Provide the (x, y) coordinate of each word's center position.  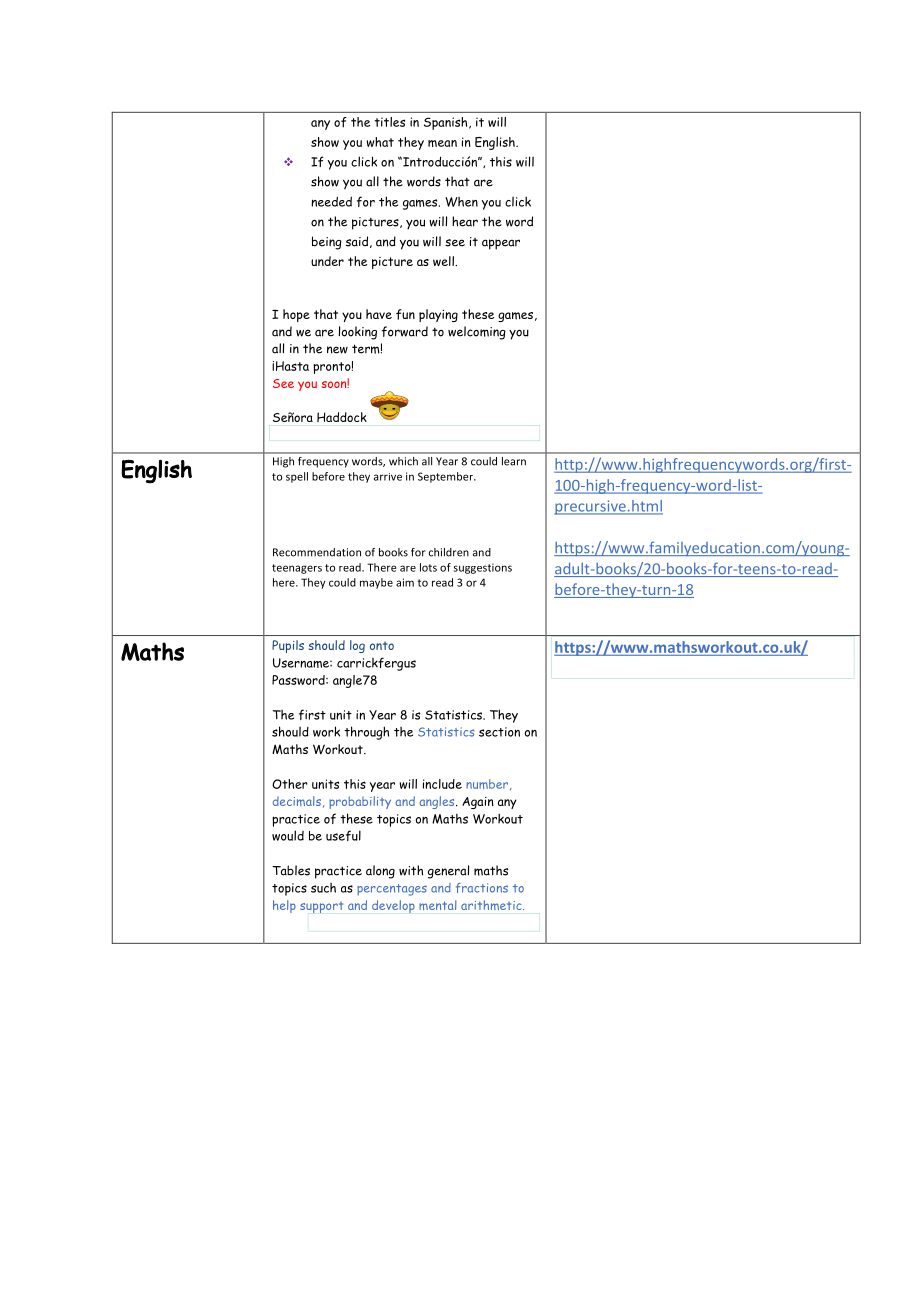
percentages (392, 890)
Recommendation (317, 552)
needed (331, 201)
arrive (388, 477)
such (323, 888)
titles (389, 122)
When (461, 202)
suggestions (483, 568)
